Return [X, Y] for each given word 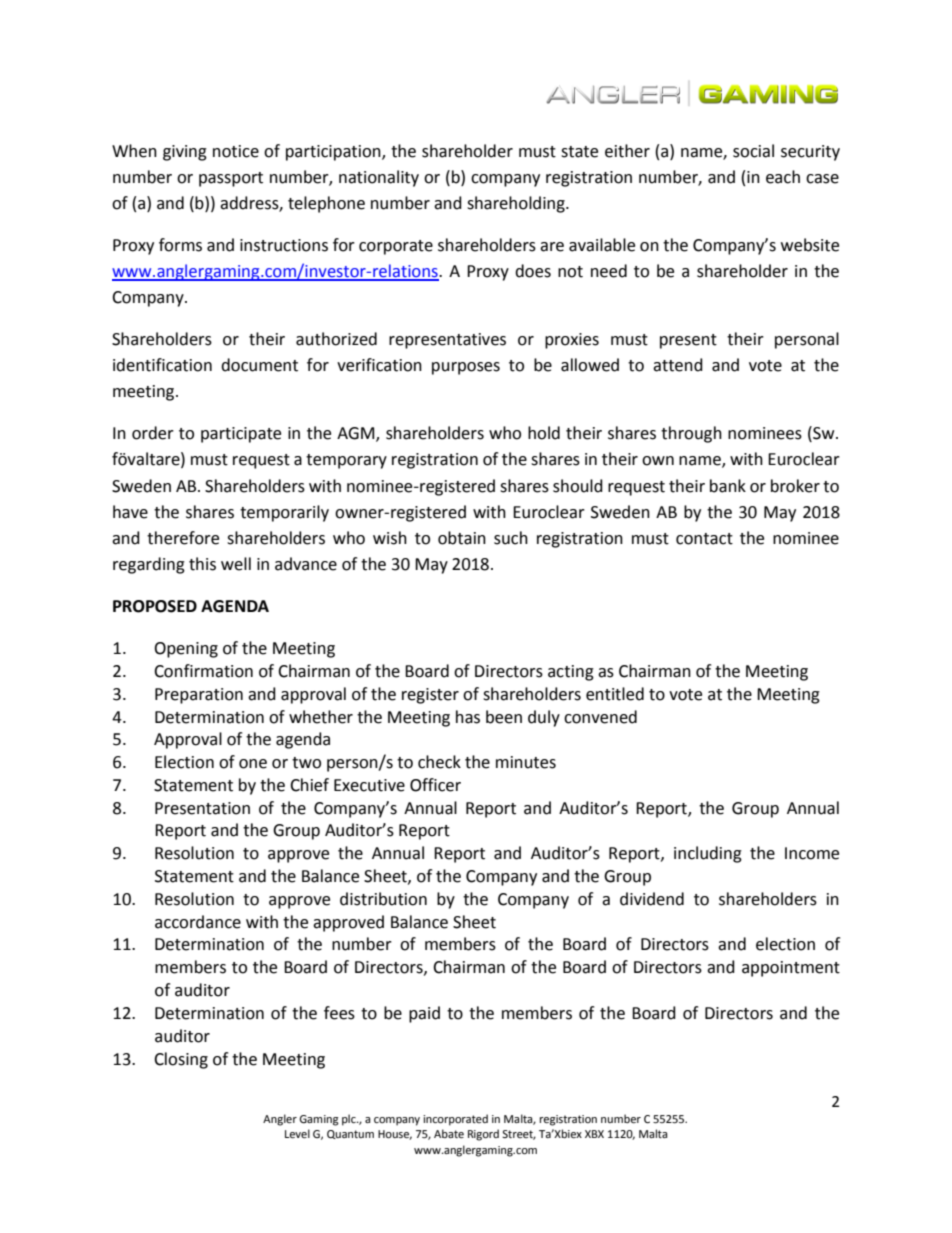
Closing [181, 1060]
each [783, 177]
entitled [615, 694]
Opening [186, 650]
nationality [379, 178]
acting [571, 673]
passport [231, 179]
